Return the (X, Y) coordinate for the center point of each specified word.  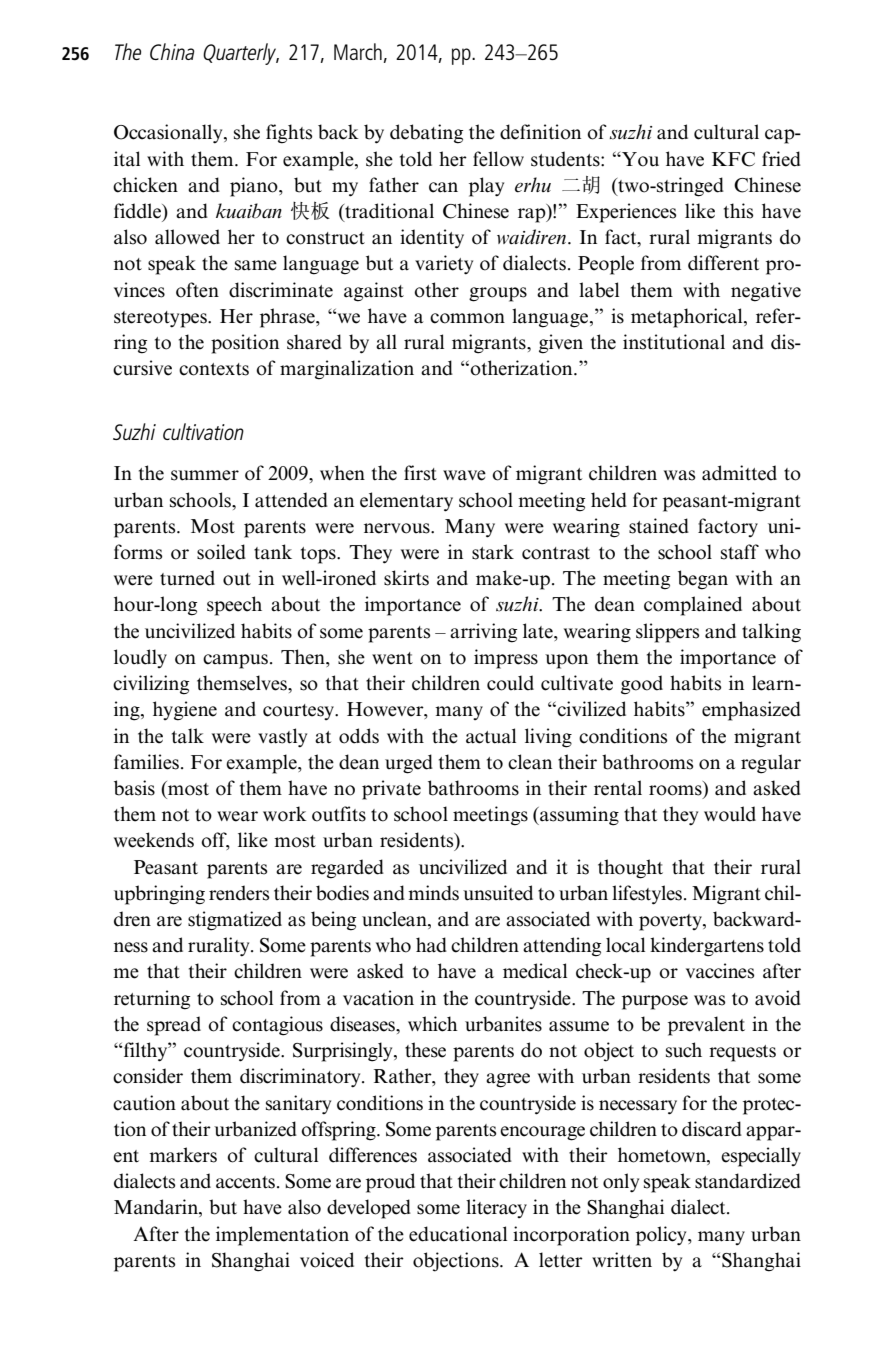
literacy (496, 1208)
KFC (733, 159)
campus (235, 661)
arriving (483, 633)
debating (426, 134)
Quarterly (241, 54)
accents (247, 1182)
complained (693, 606)
